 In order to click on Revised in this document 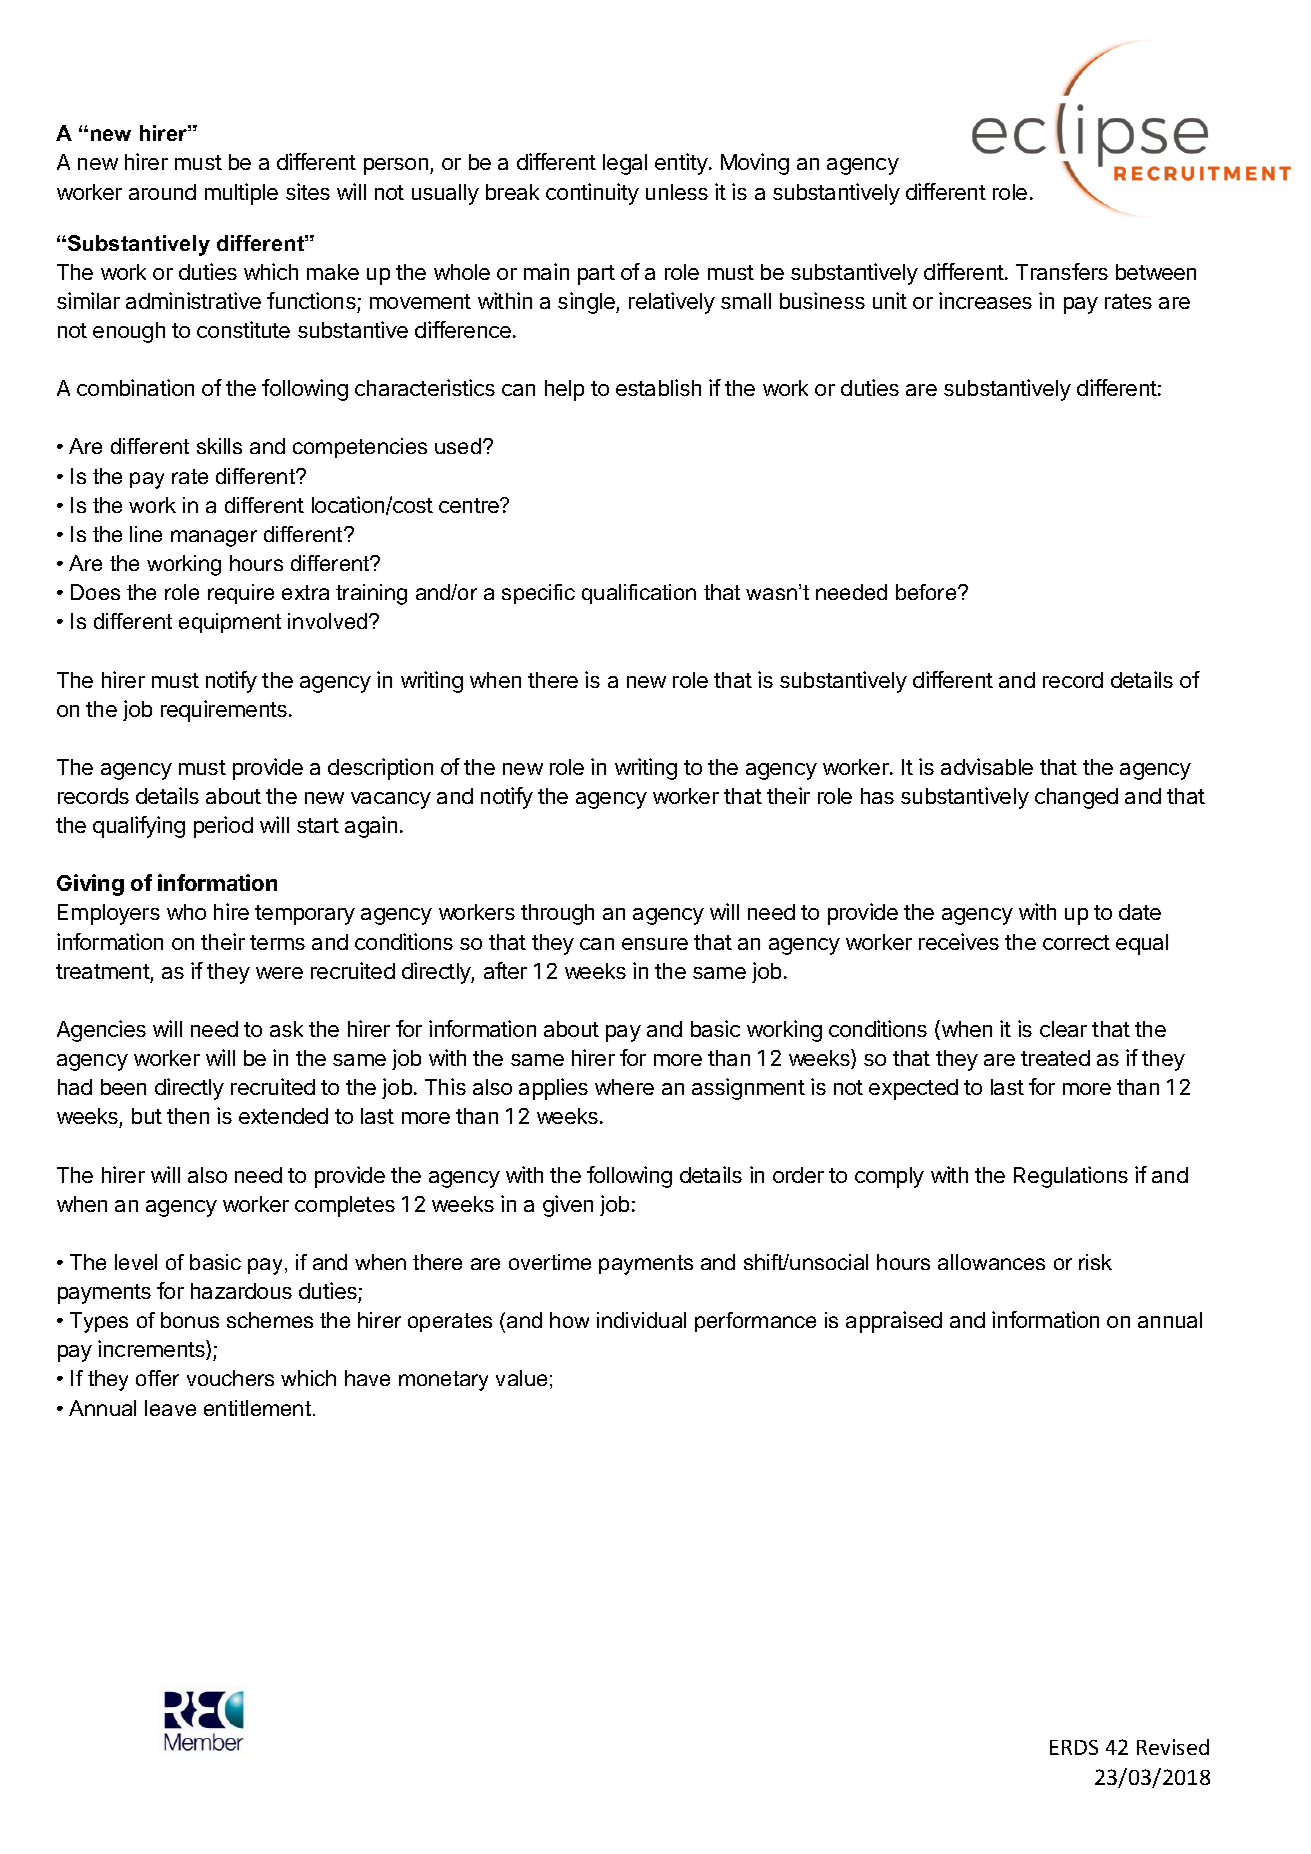, I will do `click(1173, 1747)`.
